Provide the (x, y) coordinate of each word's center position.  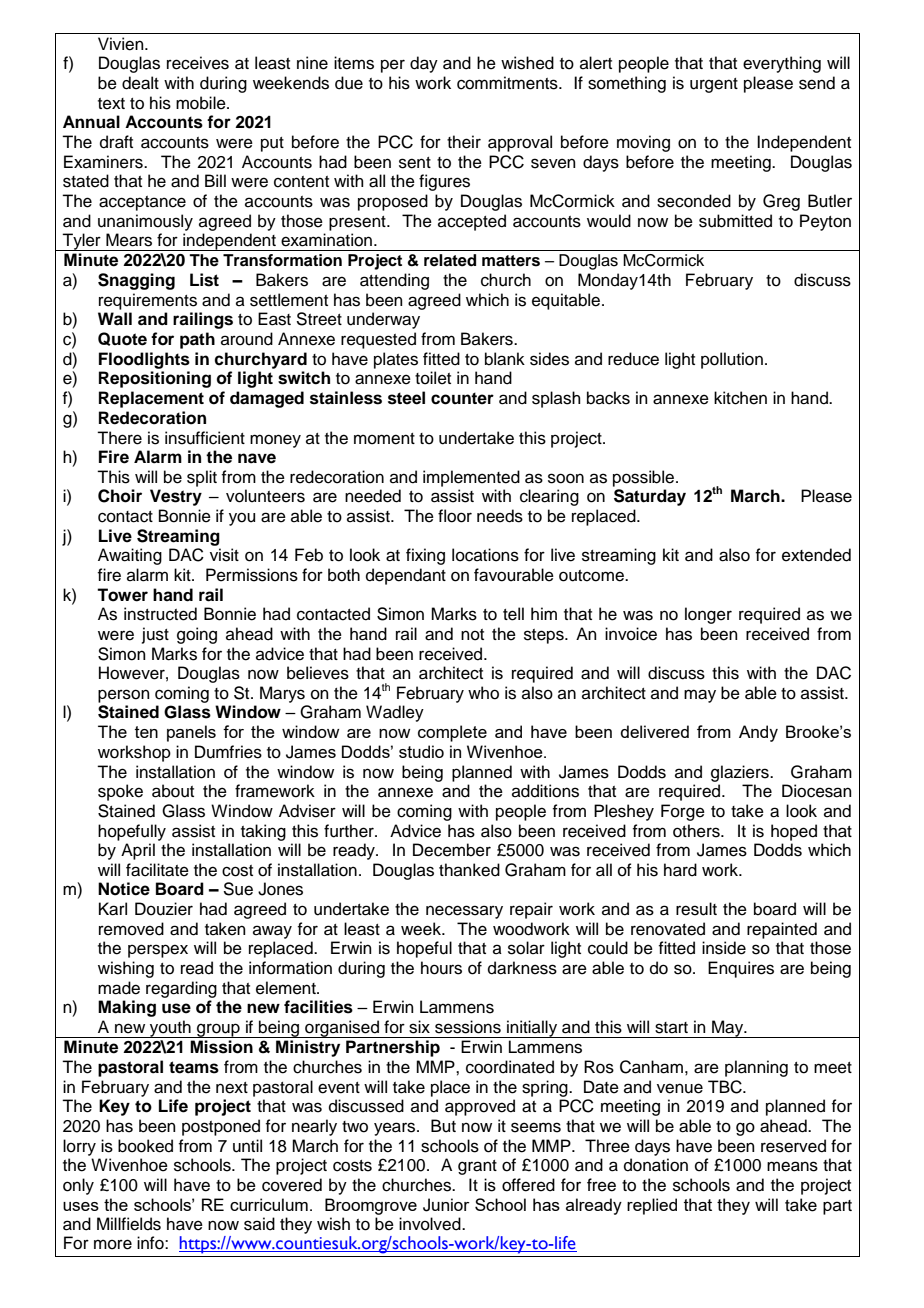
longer (708, 615)
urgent (714, 85)
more (113, 1244)
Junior (446, 1205)
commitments (508, 83)
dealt (140, 83)
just (155, 635)
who (483, 693)
